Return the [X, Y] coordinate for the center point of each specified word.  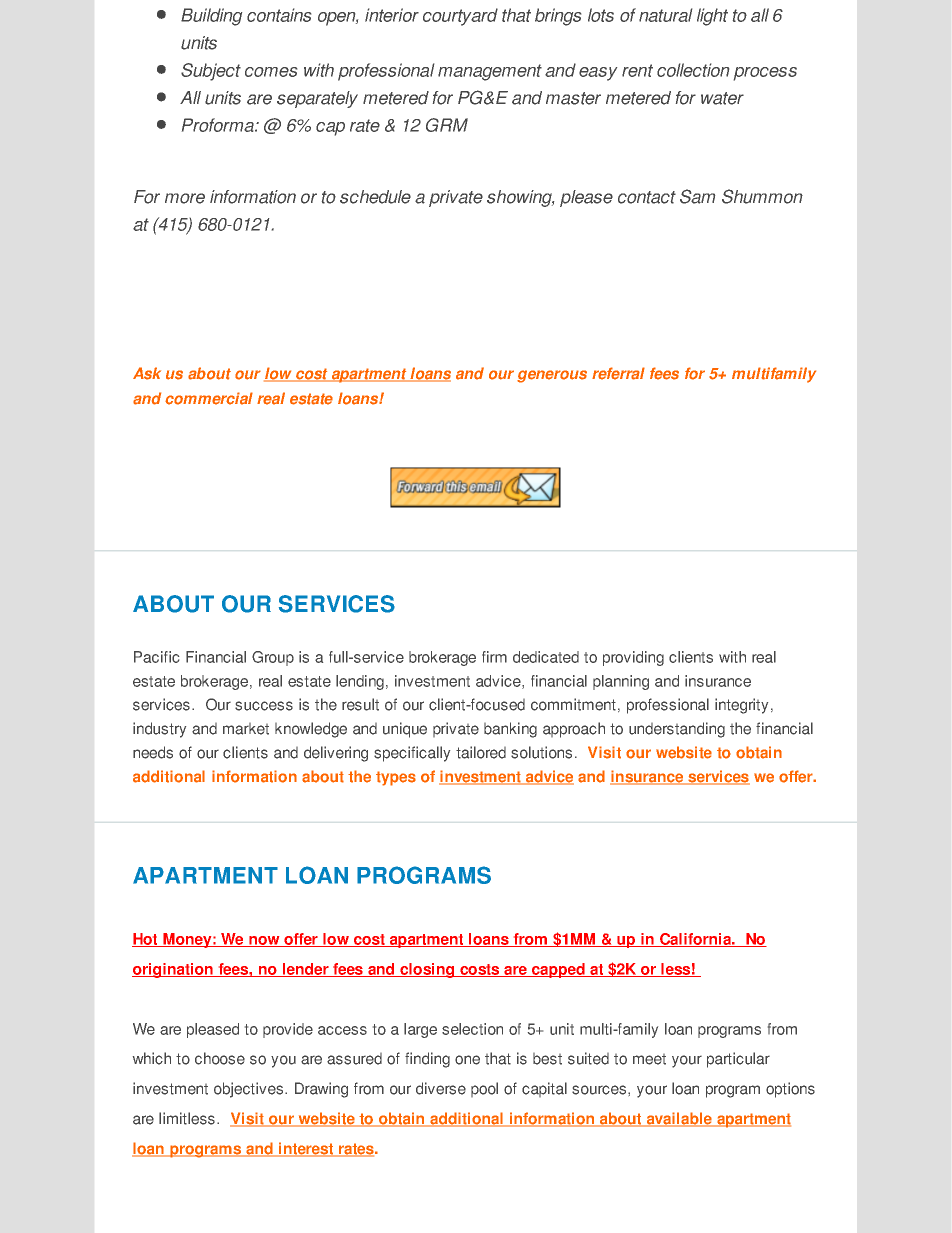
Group [273, 658]
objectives [250, 1090]
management [490, 72]
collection [693, 70]
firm [494, 657]
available [679, 1119]
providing [633, 658]
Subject [211, 72]
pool [484, 1089]
